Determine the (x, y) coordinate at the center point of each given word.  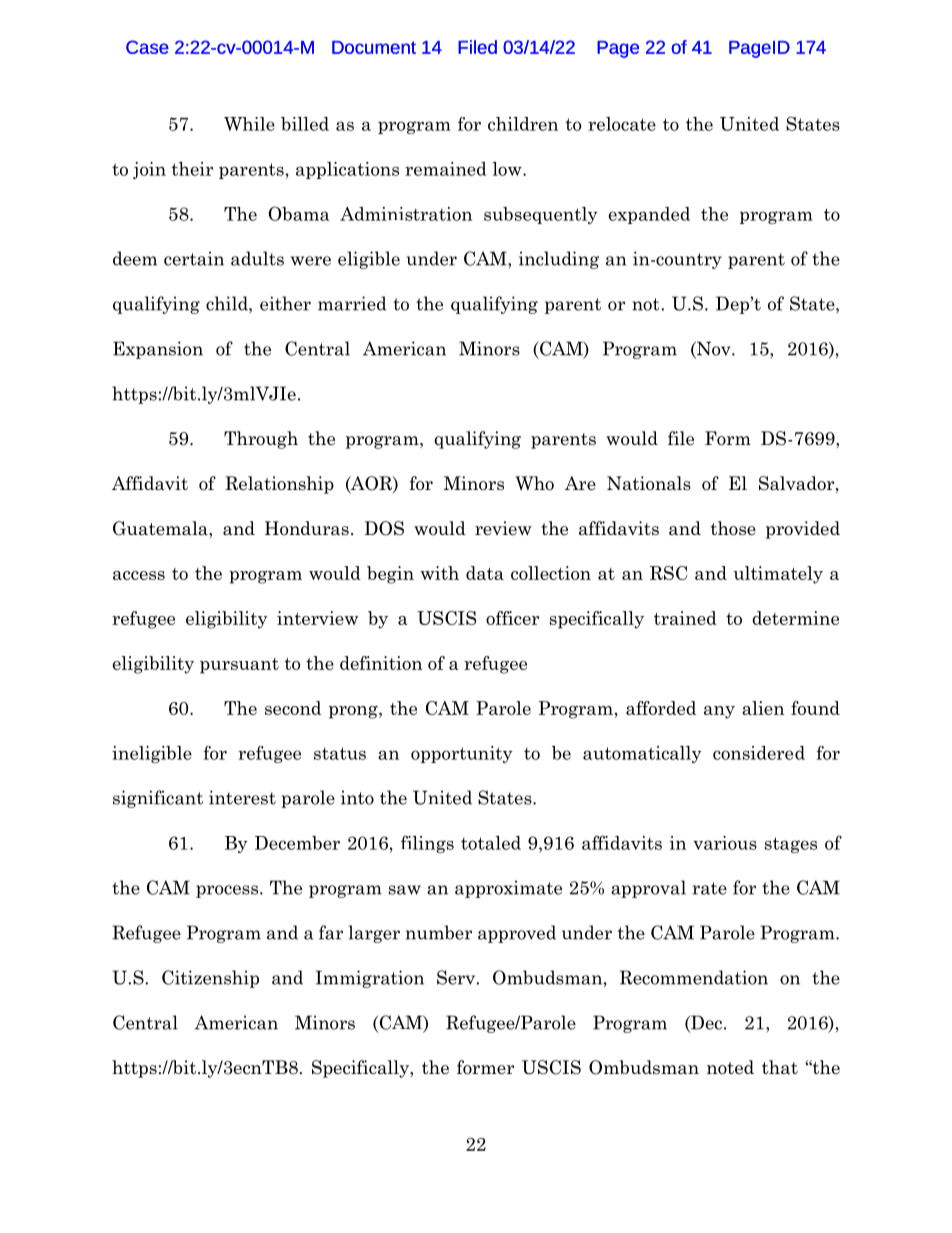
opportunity (462, 754)
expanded (649, 215)
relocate (622, 124)
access (139, 575)
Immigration (370, 979)
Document (374, 47)
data (485, 573)
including (559, 260)
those (733, 528)
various (725, 843)
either (285, 303)
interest (242, 797)
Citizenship (210, 979)
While (249, 124)
